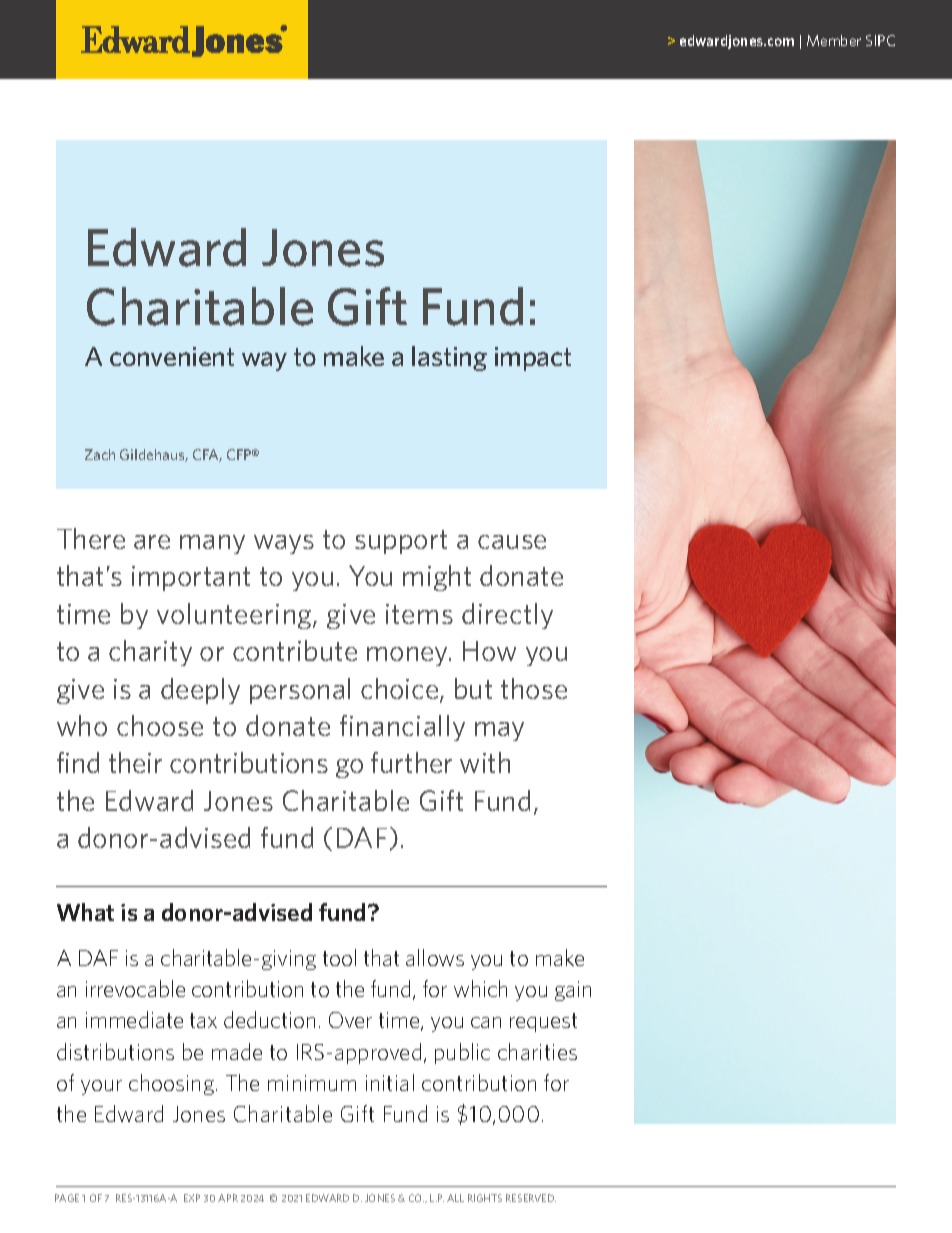 The image size is (952, 1233). I want to click on cause, so click(512, 542).
